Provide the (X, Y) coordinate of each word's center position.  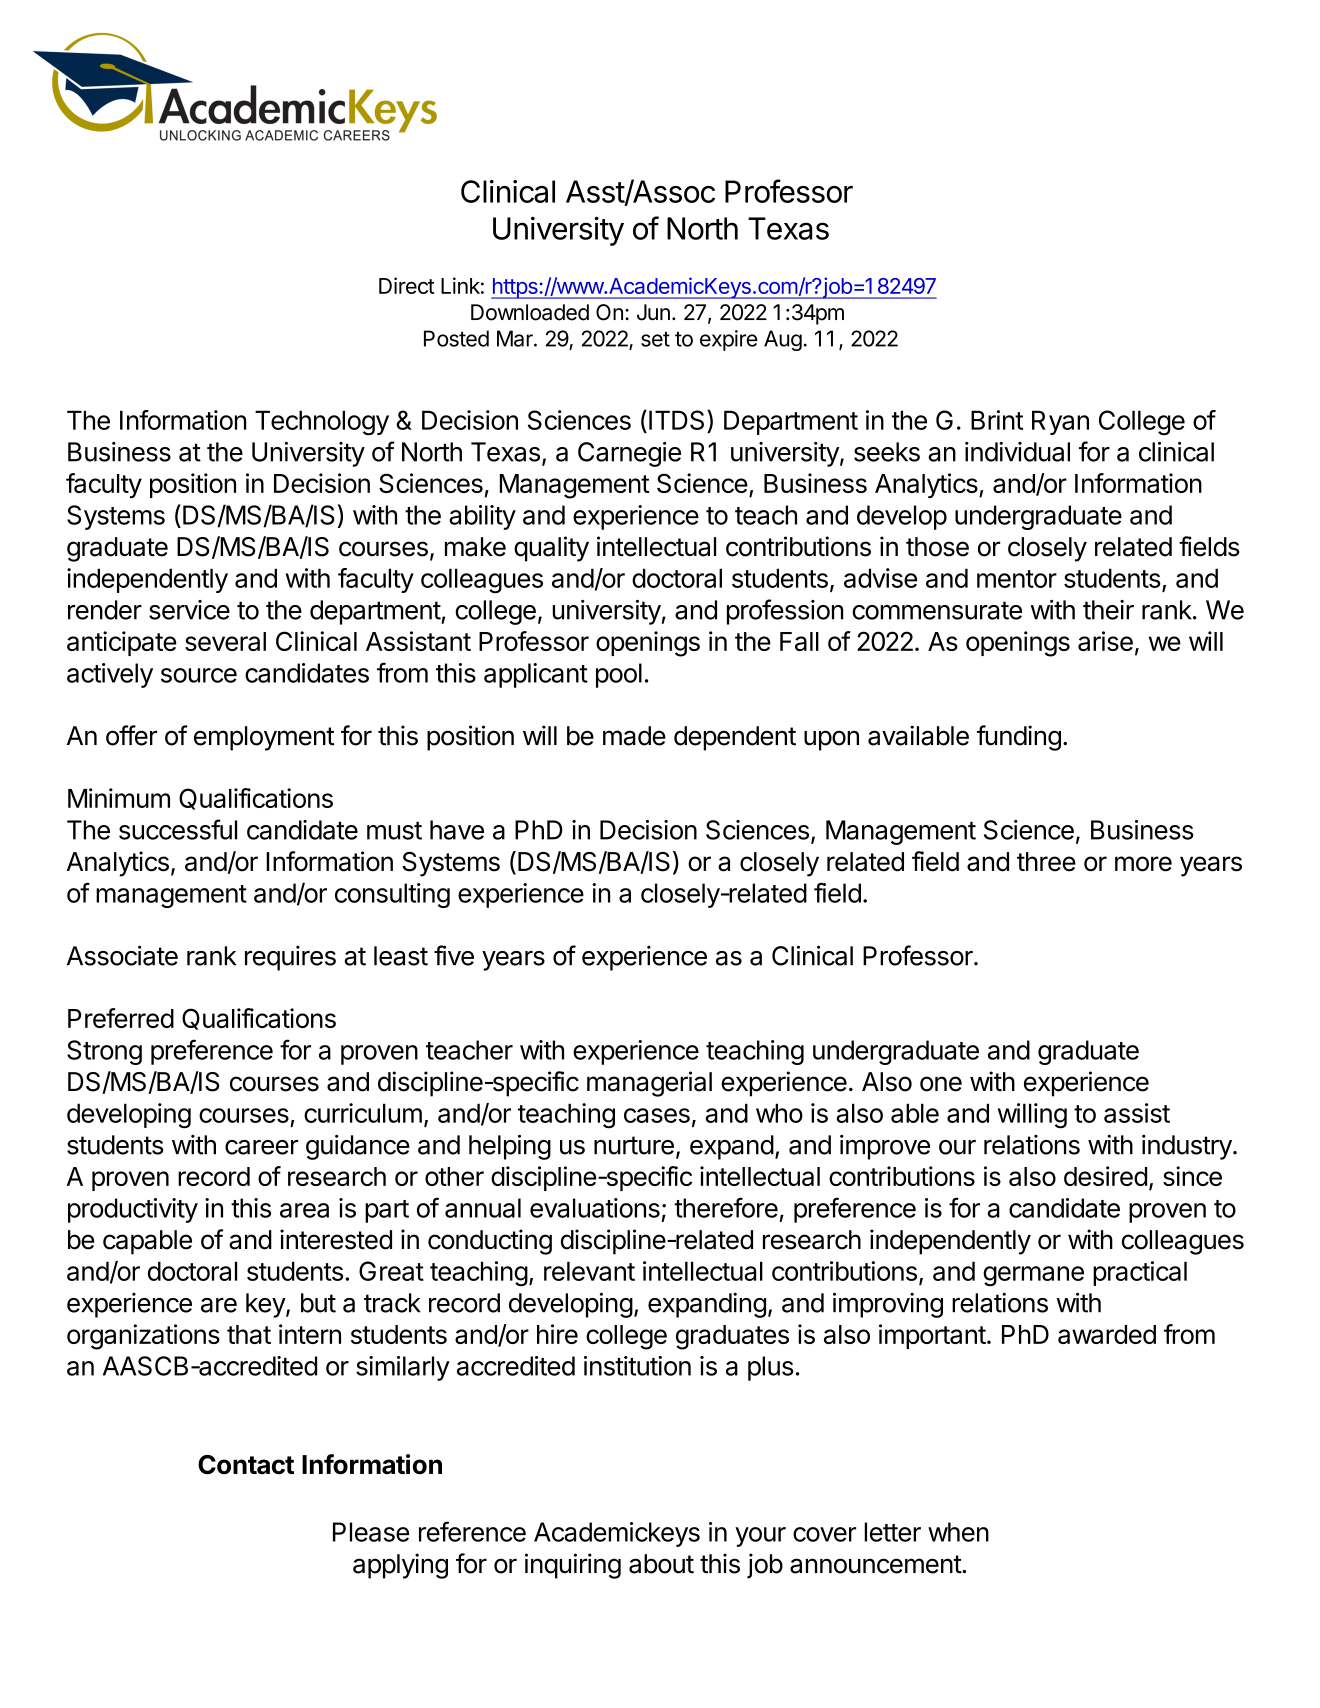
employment (264, 738)
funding (1019, 738)
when (958, 1532)
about (661, 1564)
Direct (407, 285)
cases (657, 1115)
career (261, 1147)
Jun (653, 312)
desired (1105, 1176)
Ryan (1060, 422)
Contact (246, 1465)
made (634, 736)
